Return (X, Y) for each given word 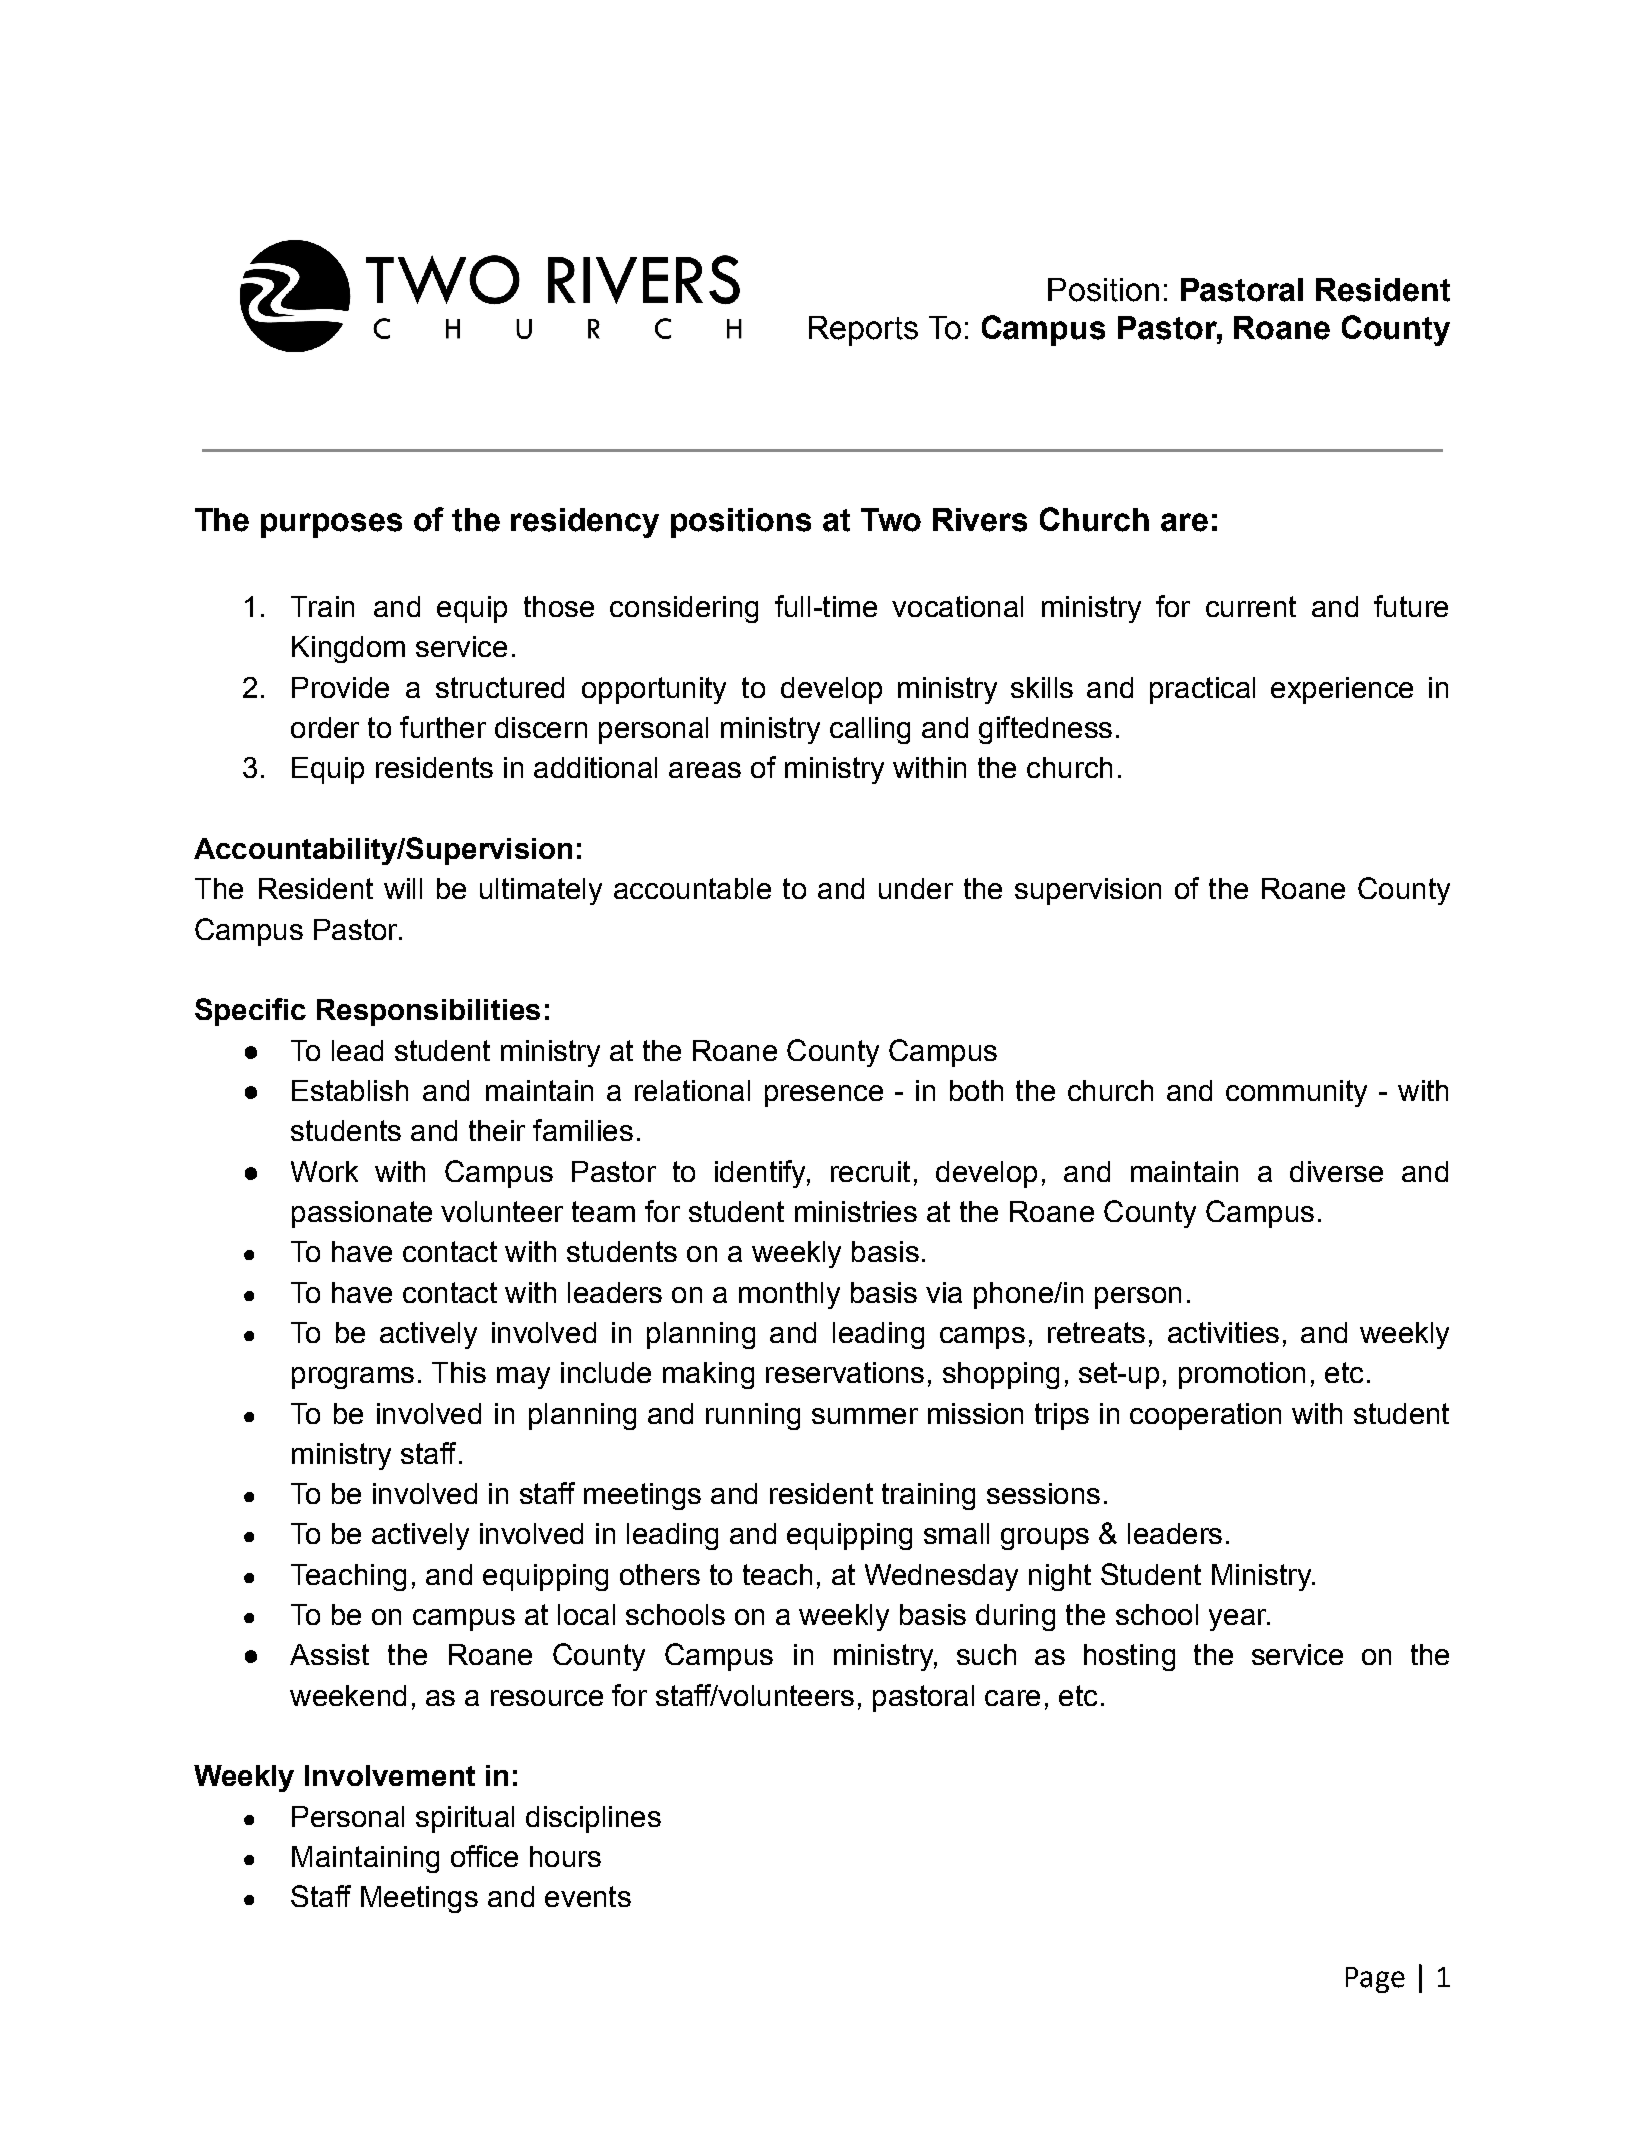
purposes (331, 525)
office (484, 1856)
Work (324, 1171)
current (1251, 606)
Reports (863, 331)
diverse (1336, 1171)
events (588, 1896)
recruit (870, 1171)
